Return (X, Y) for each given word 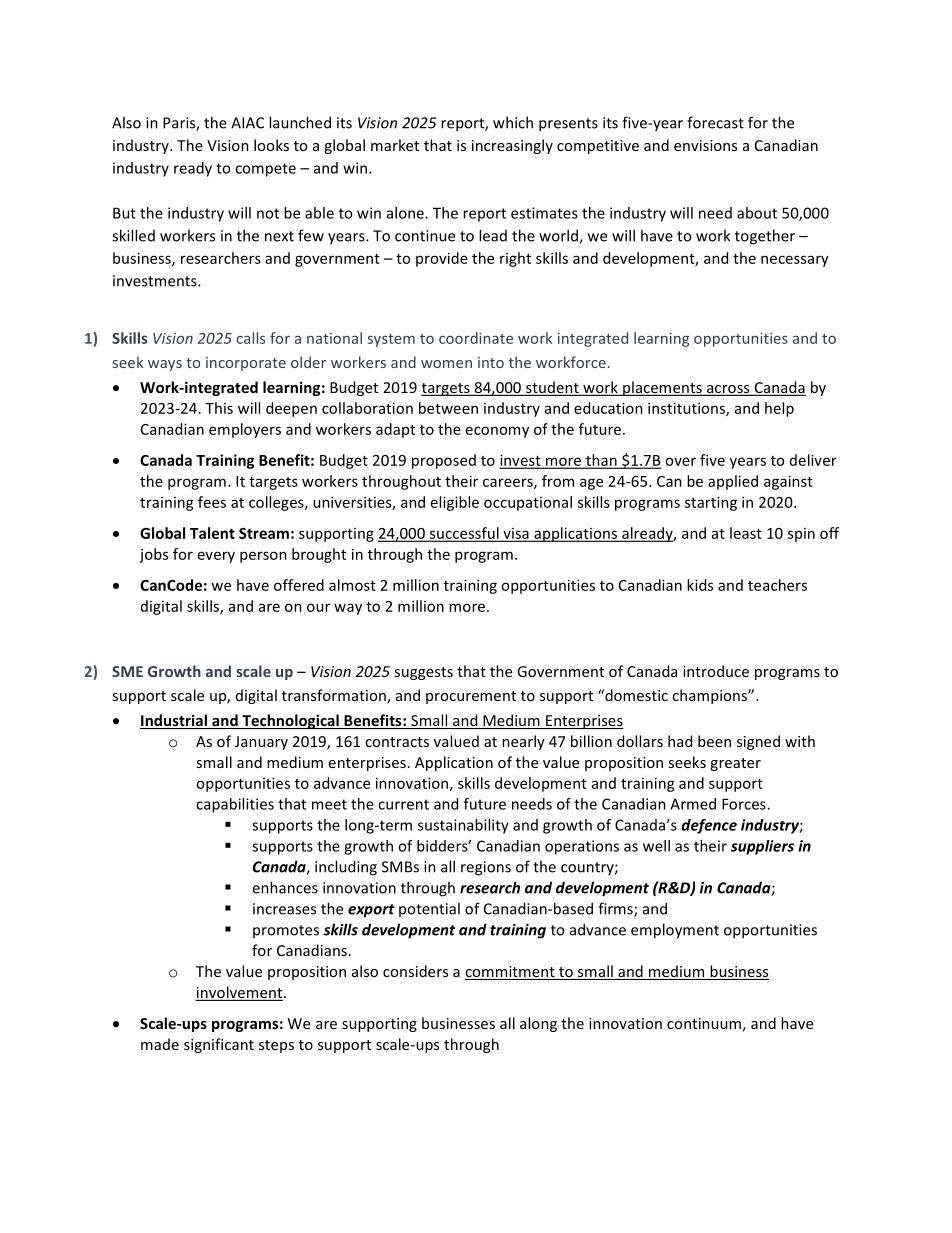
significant (219, 1045)
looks (271, 145)
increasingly (512, 146)
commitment (511, 973)
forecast (715, 122)
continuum (704, 1023)
